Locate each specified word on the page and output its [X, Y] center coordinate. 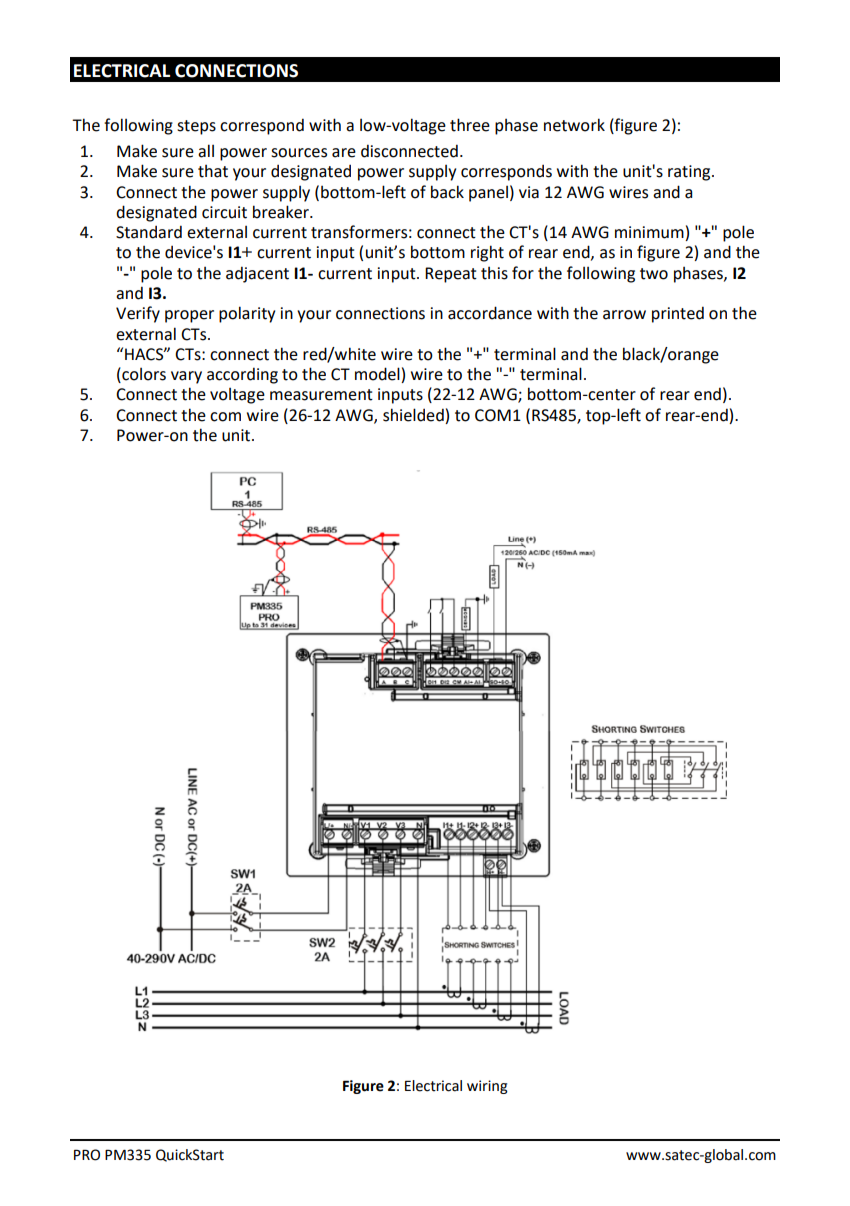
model [378, 375]
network [574, 125]
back [447, 192]
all [206, 151]
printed [678, 314]
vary [186, 377]
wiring [487, 1087]
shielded [413, 415]
